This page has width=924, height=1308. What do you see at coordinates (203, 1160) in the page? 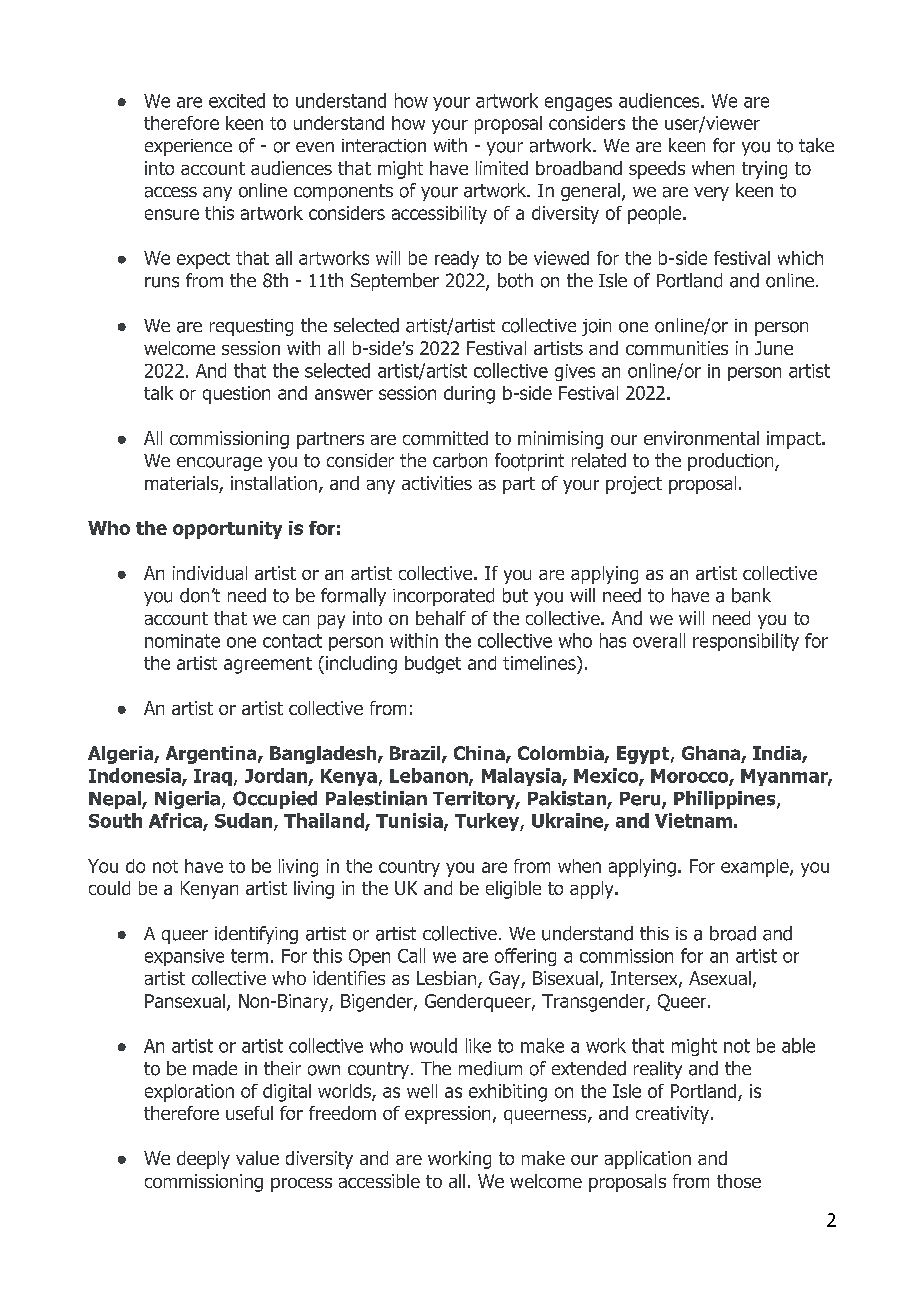
I see `deeply` at bounding box center [203, 1160].
